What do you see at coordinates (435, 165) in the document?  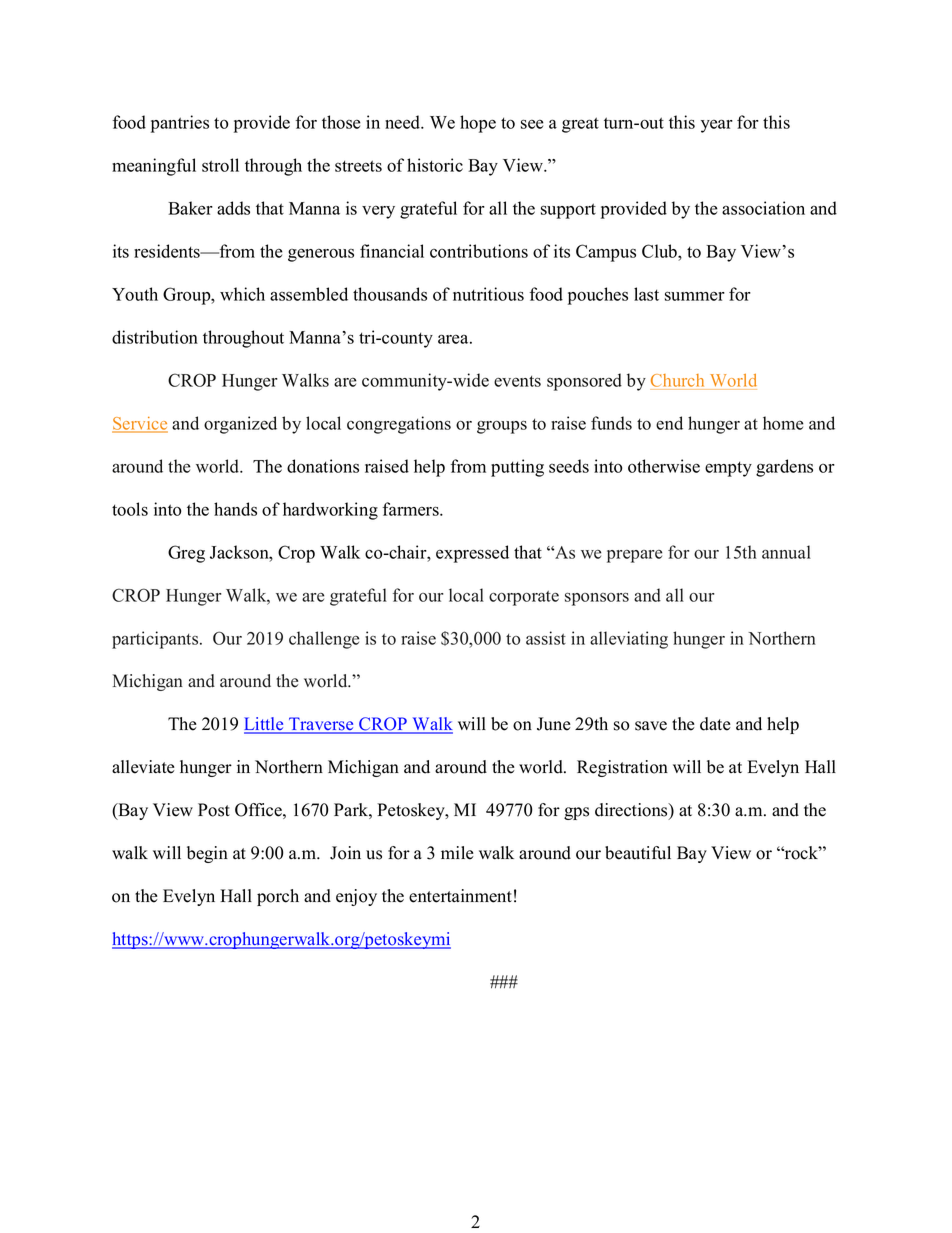 I see `historic` at bounding box center [435, 165].
